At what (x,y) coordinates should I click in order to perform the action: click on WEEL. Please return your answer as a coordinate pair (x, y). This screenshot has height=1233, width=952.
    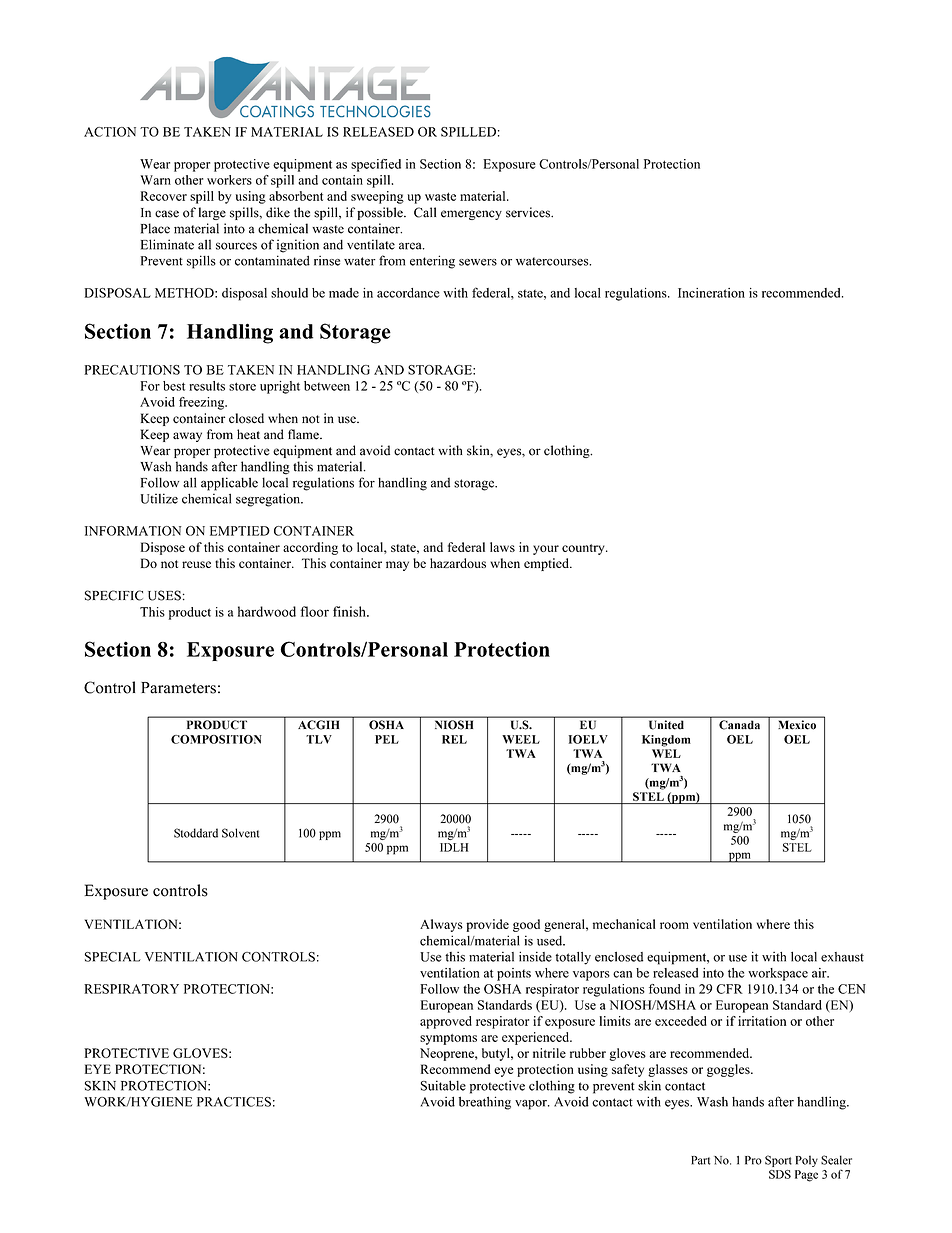
    Looking at the image, I should click on (521, 739).
